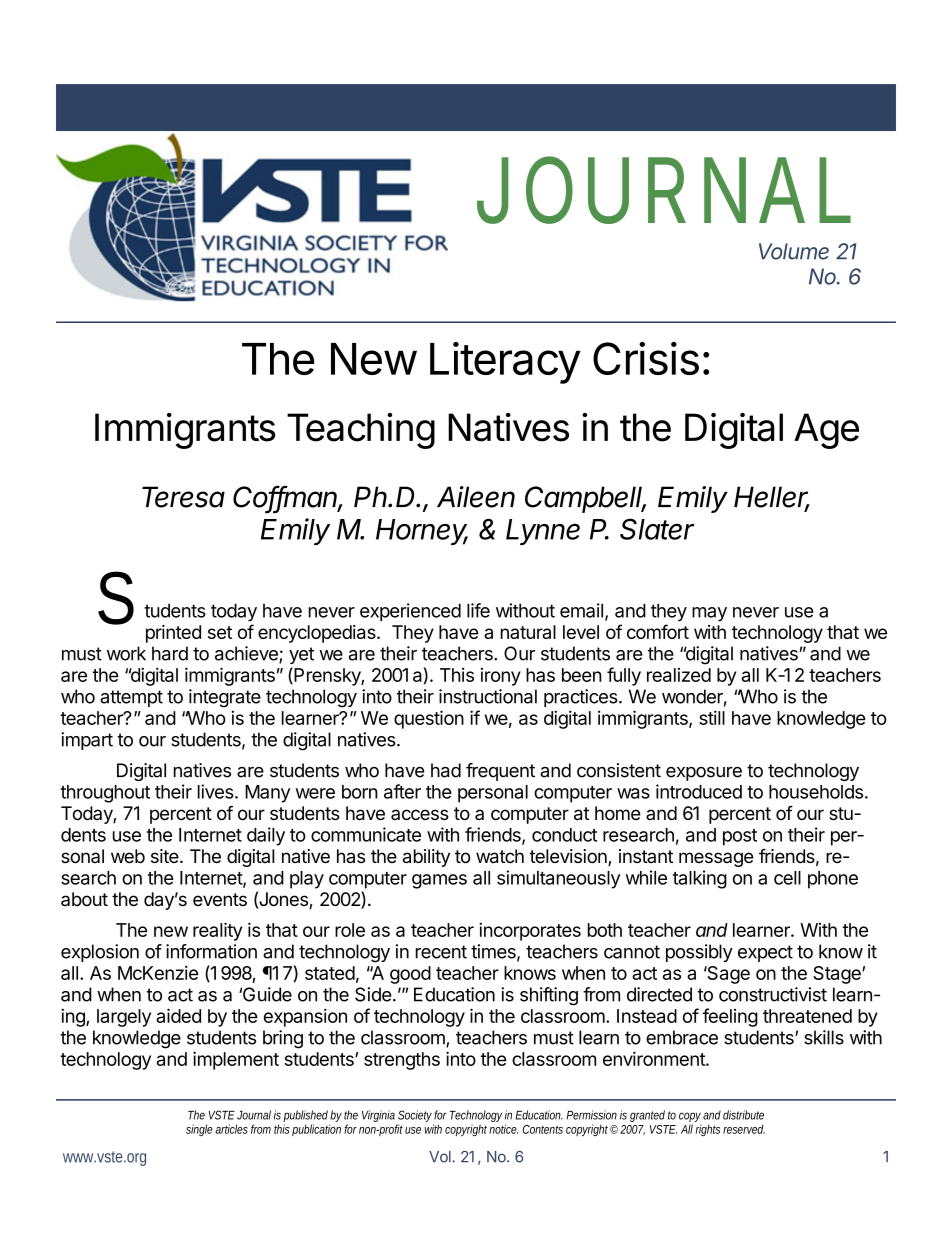  What do you see at coordinates (712, 717) in the image?
I see `still` at bounding box center [712, 717].
